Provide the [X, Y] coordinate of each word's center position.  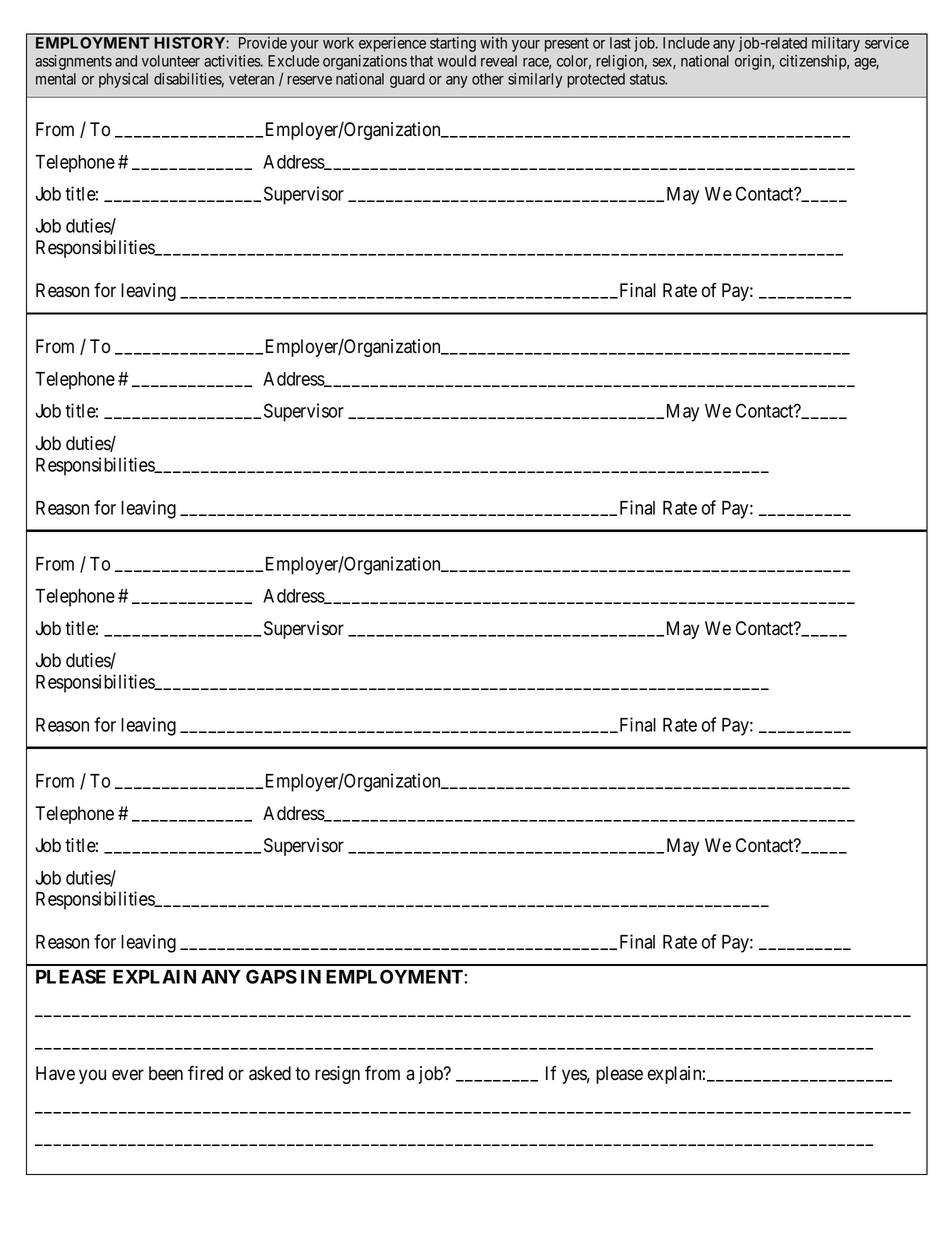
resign [337, 1075]
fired [205, 1073]
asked [270, 1073]
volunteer [171, 61]
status [648, 79]
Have [55, 1073]
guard [407, 80]
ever [128, 1075]
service [887, 43]
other [488, 79]
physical [123, 80]
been [166, 1073]
